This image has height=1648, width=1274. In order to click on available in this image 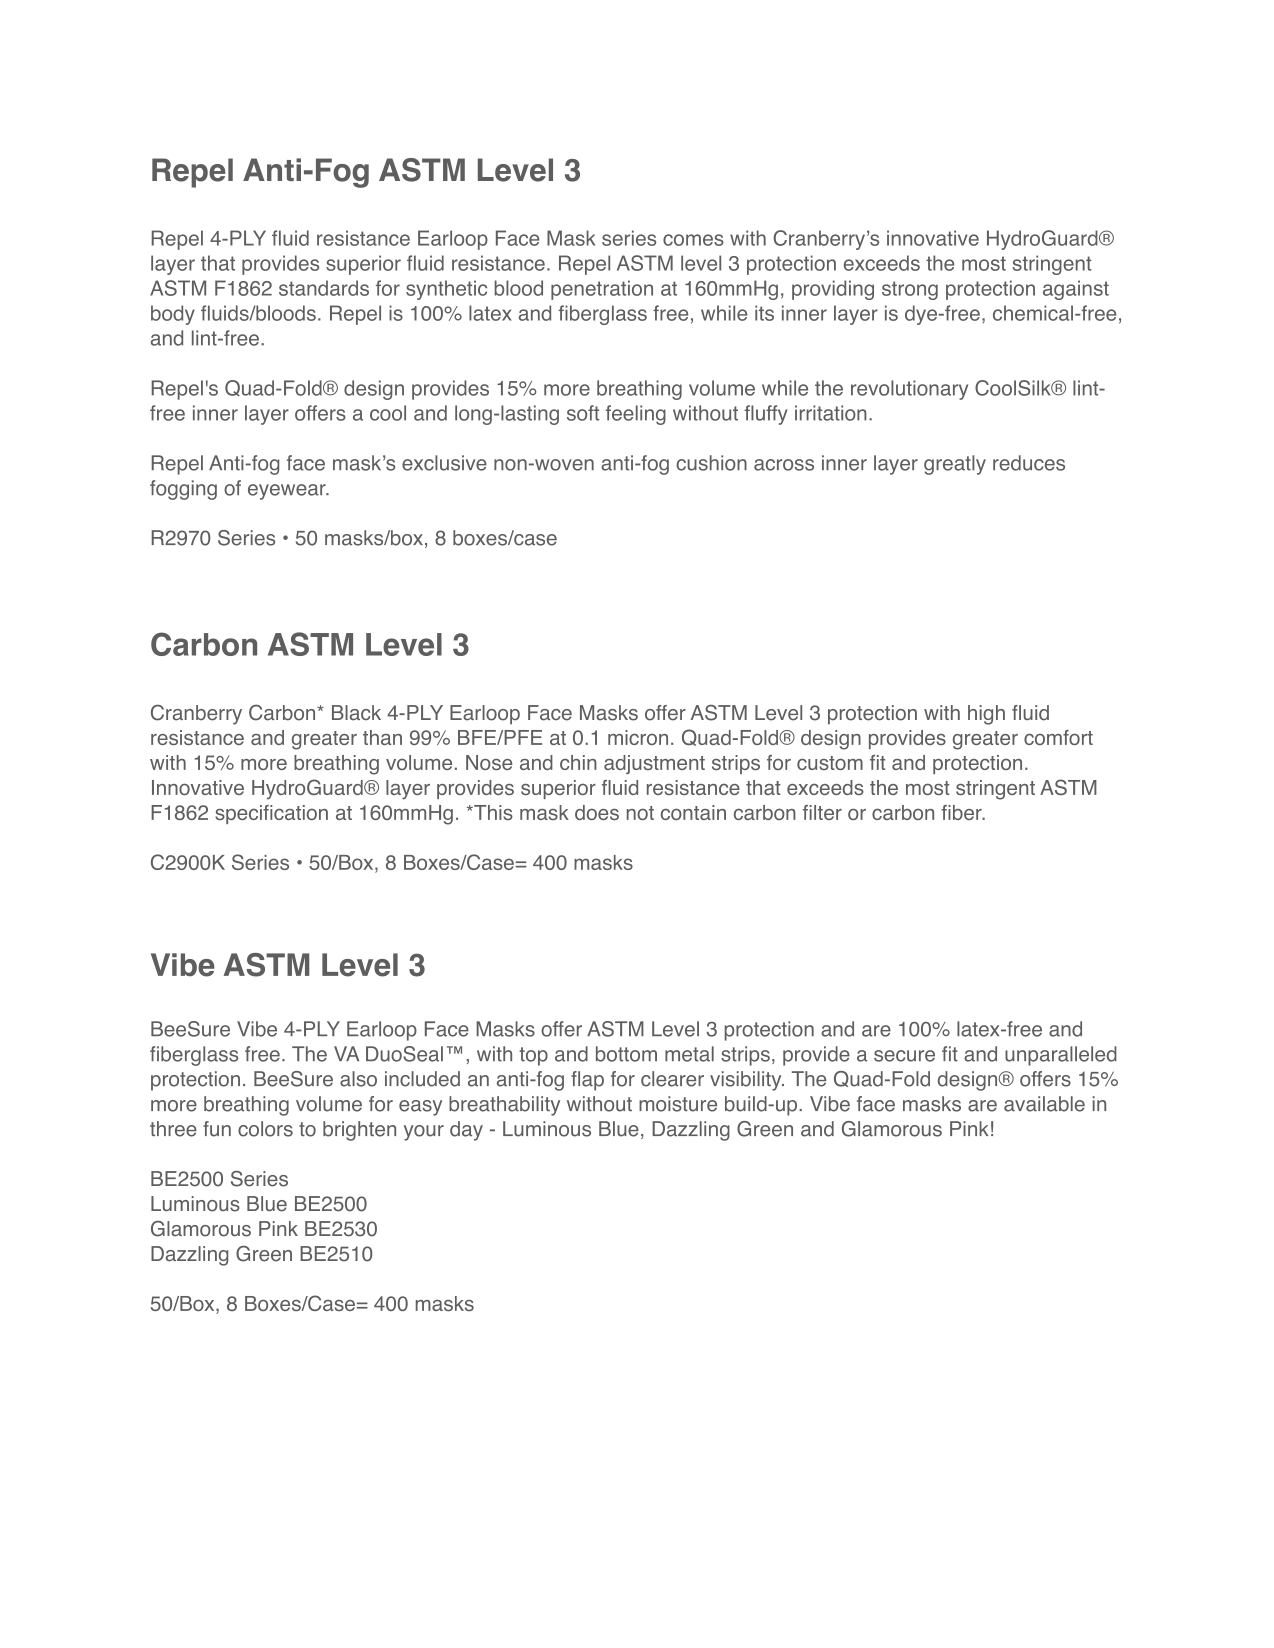, I will do `click(1044, 1104)`.
